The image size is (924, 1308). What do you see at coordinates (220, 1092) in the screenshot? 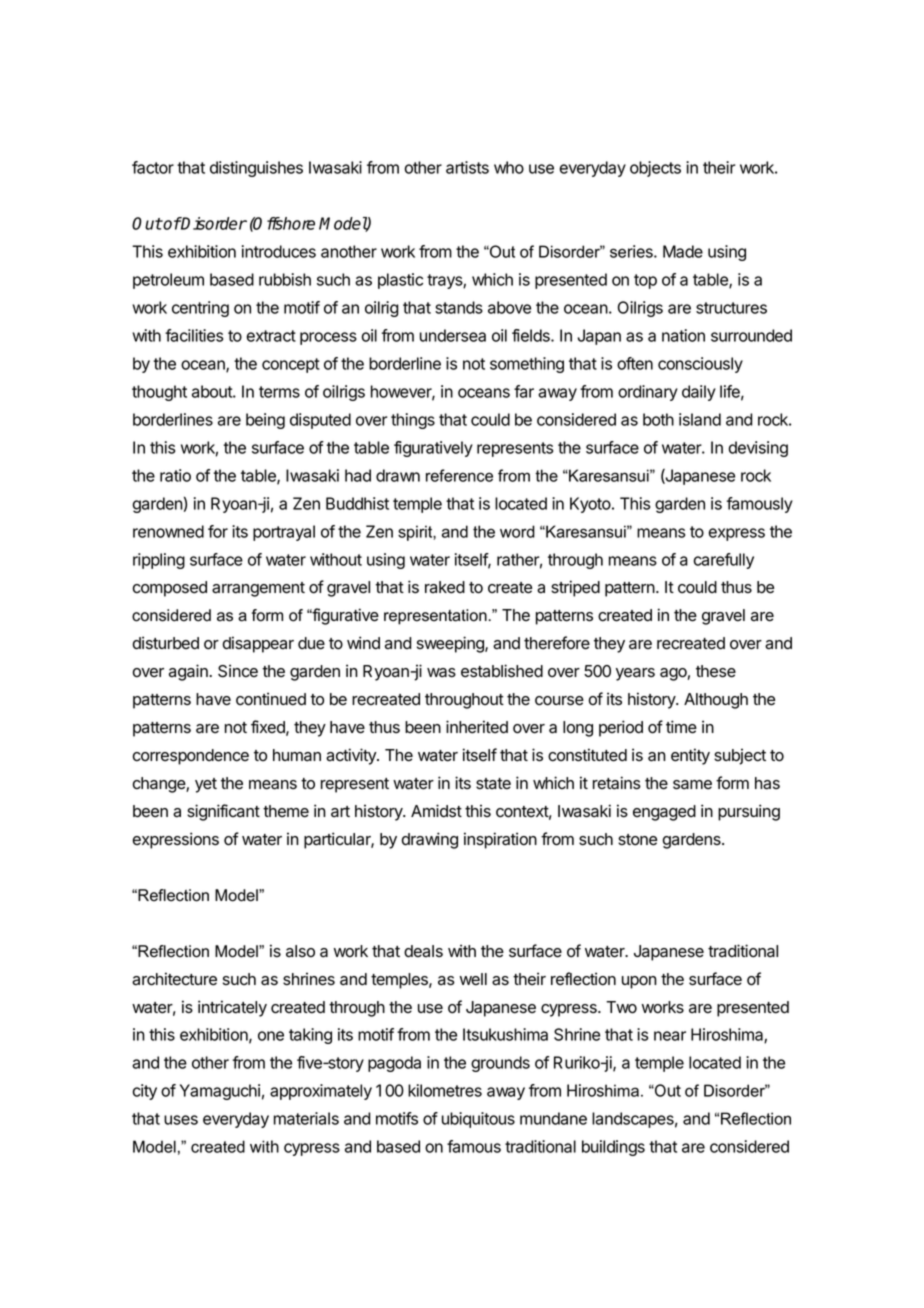
I see `Yamaguchi` at bounding box center [220, 1092].
